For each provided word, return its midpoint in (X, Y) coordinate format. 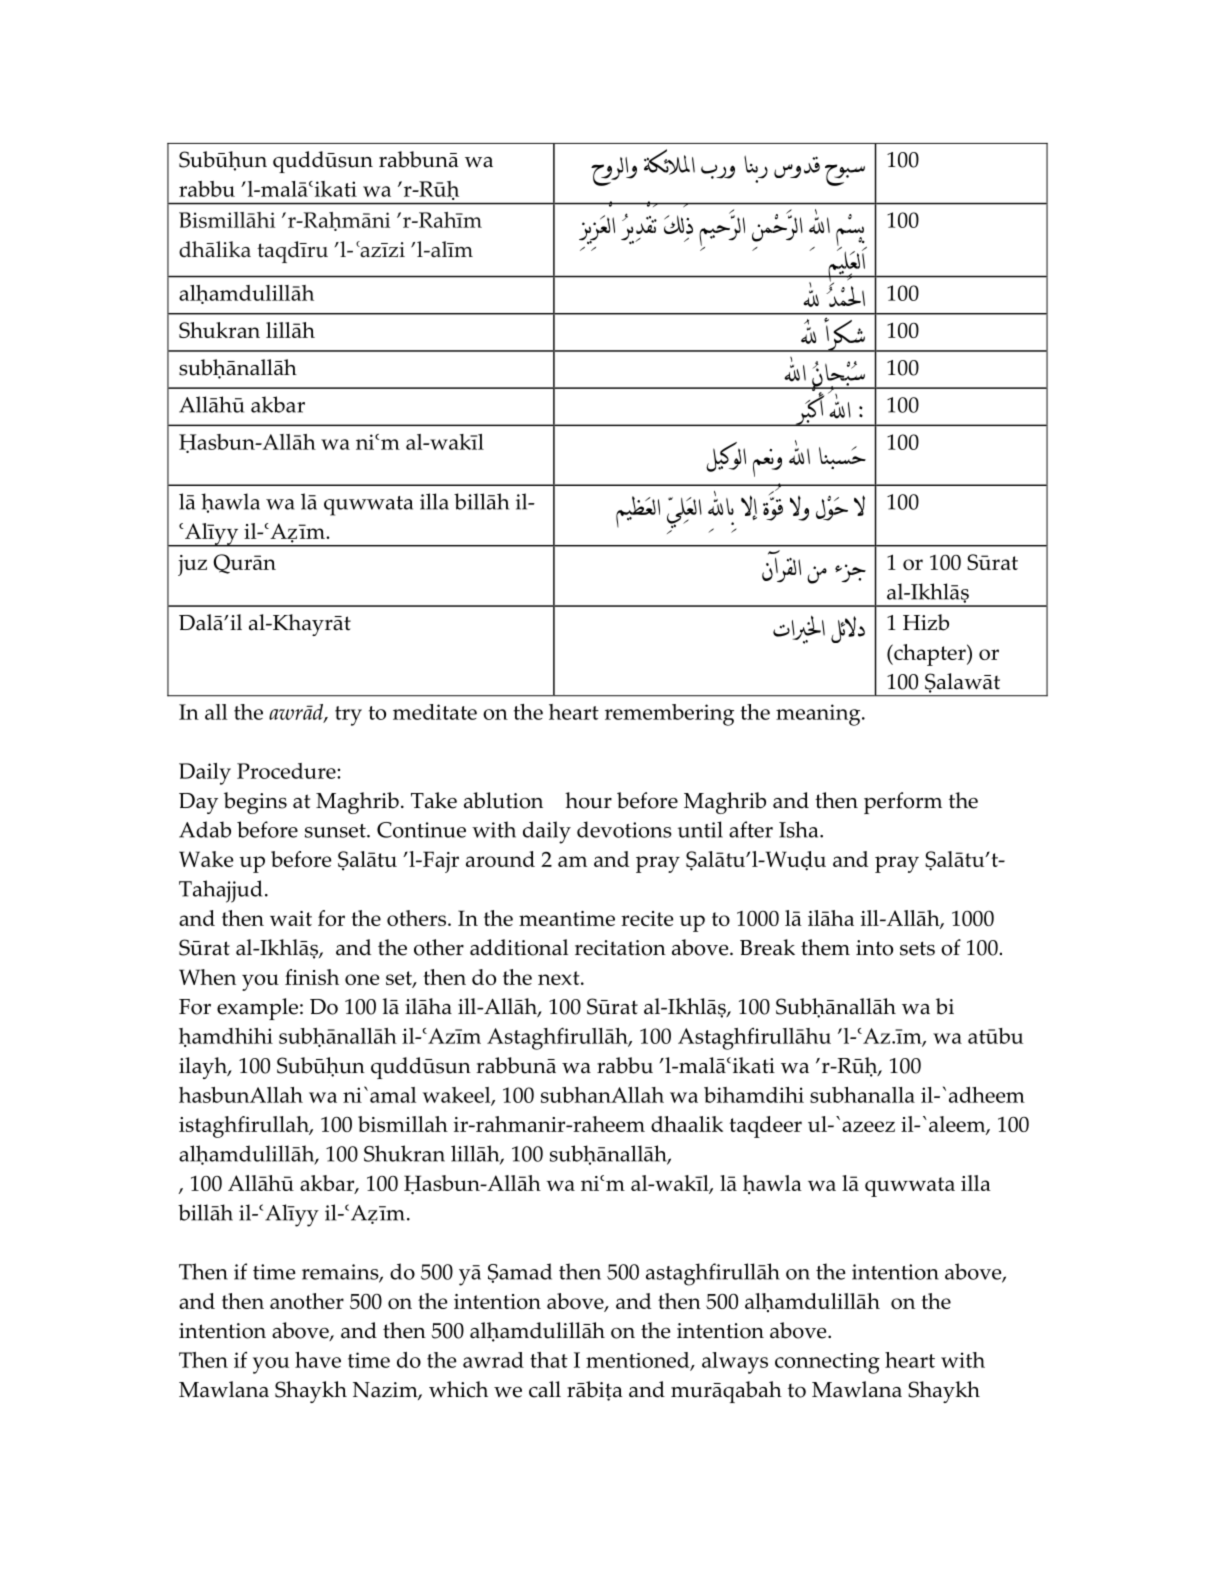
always (735, 1363)
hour (588, 800)
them (825, 947)
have (318, 1360)
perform (903, 803)
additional (519, 947)
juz (192, 565)
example (257, 1009)
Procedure (287, 771)
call (545, 1389)
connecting (827, 1363)
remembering (669, 715)
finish (312, 977)
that (549, 1360)
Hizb (926, 622)
